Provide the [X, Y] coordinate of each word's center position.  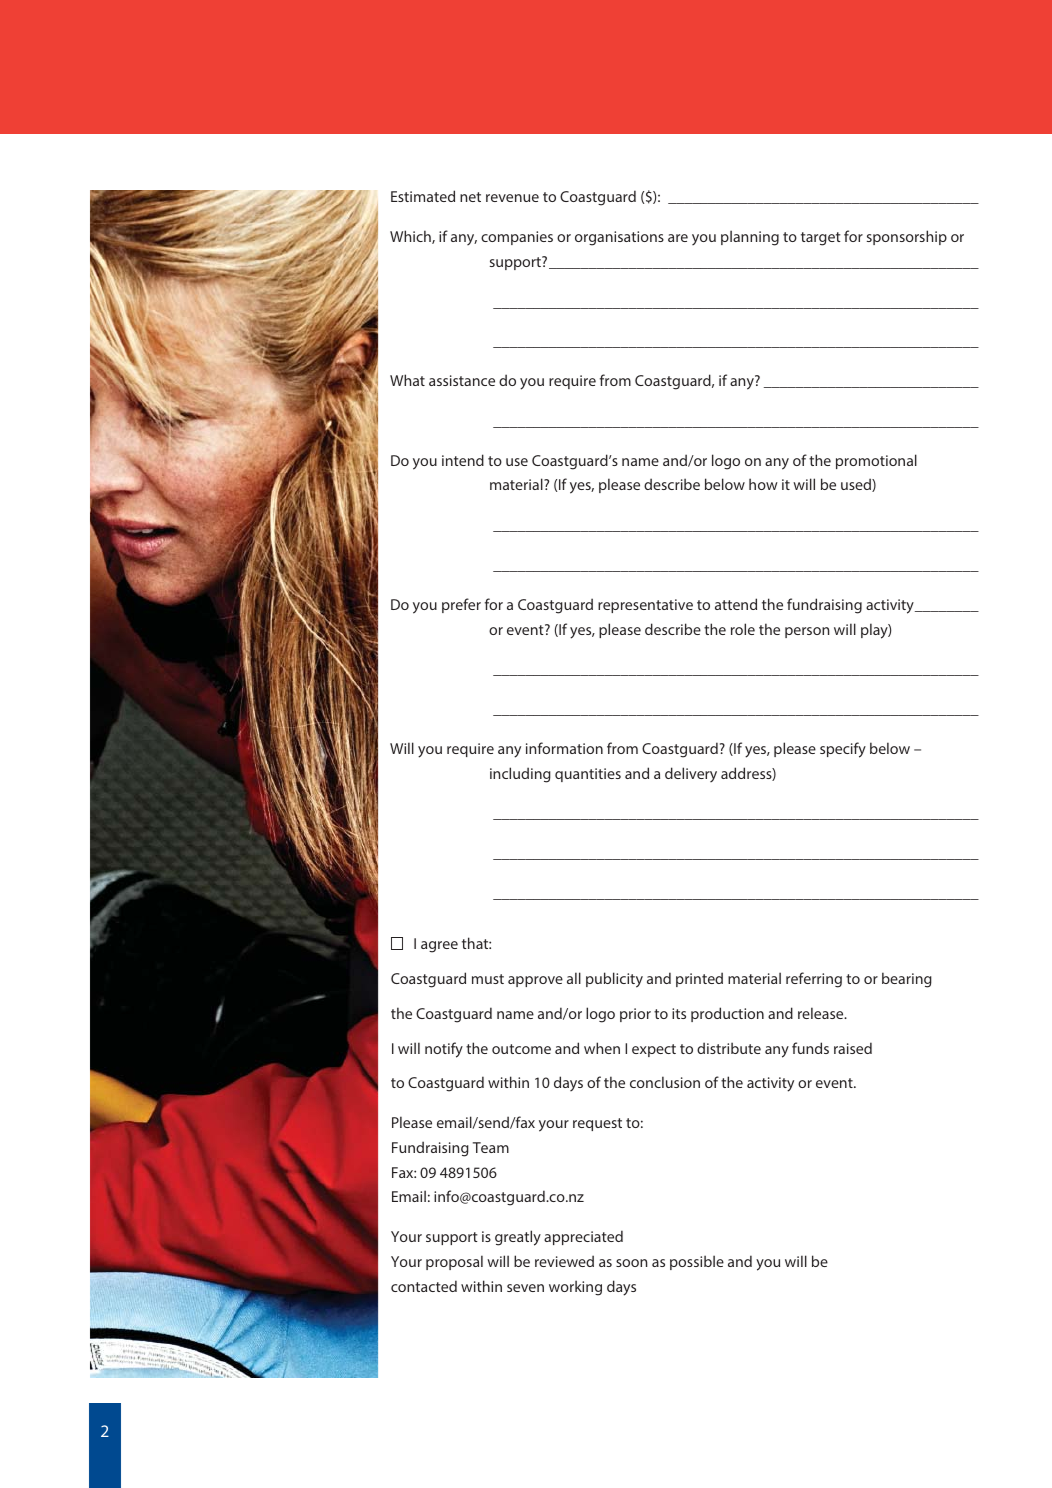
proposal [454, 1262]
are [678, 238]
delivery [691, 774]
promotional [876, 461]
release [822, 1013]
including [520, 775]
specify [843, 750]
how [763, 484]
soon [631, 1263]
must [488, 979]
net [470, 197]
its [679, 1013]
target [821, 239]
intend [463, 460]
